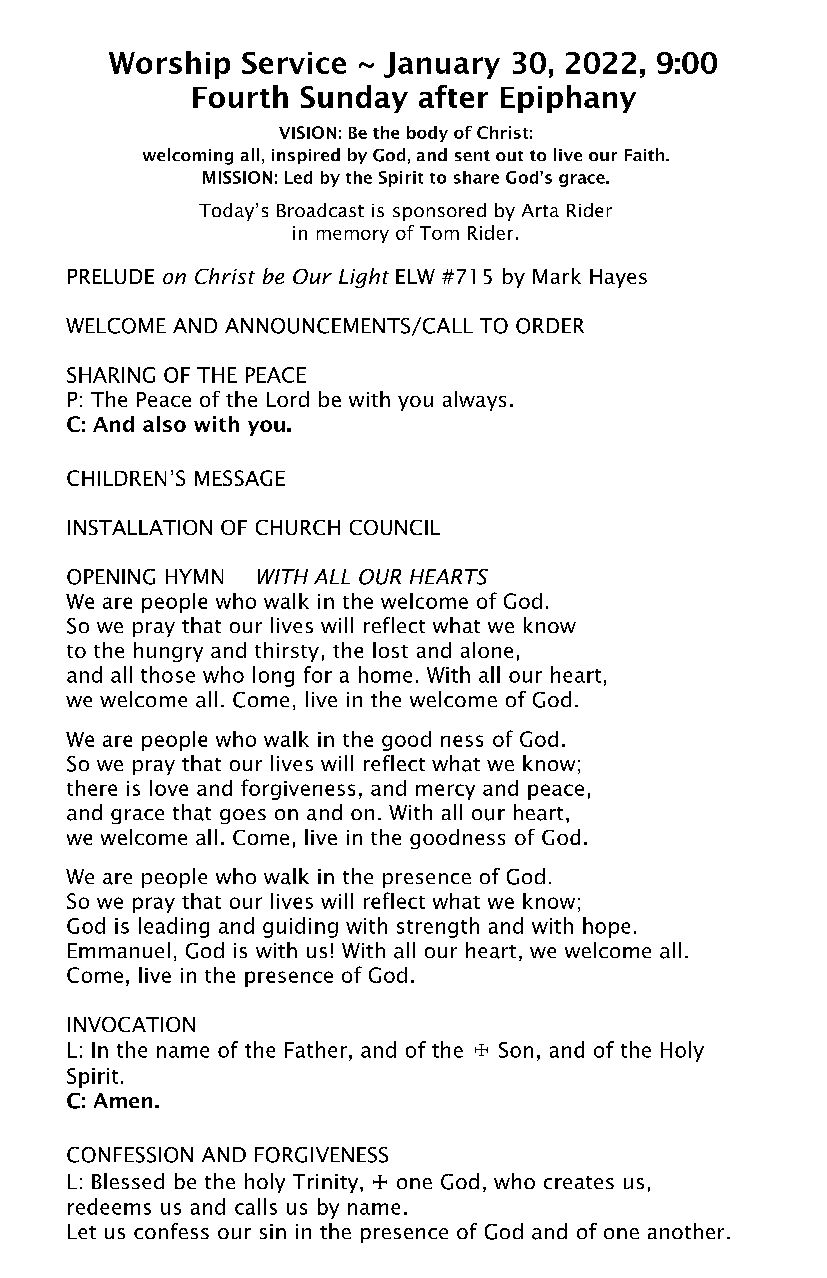 The image size is (827, 1278). I want to click on hungry, so click(168, 652).
